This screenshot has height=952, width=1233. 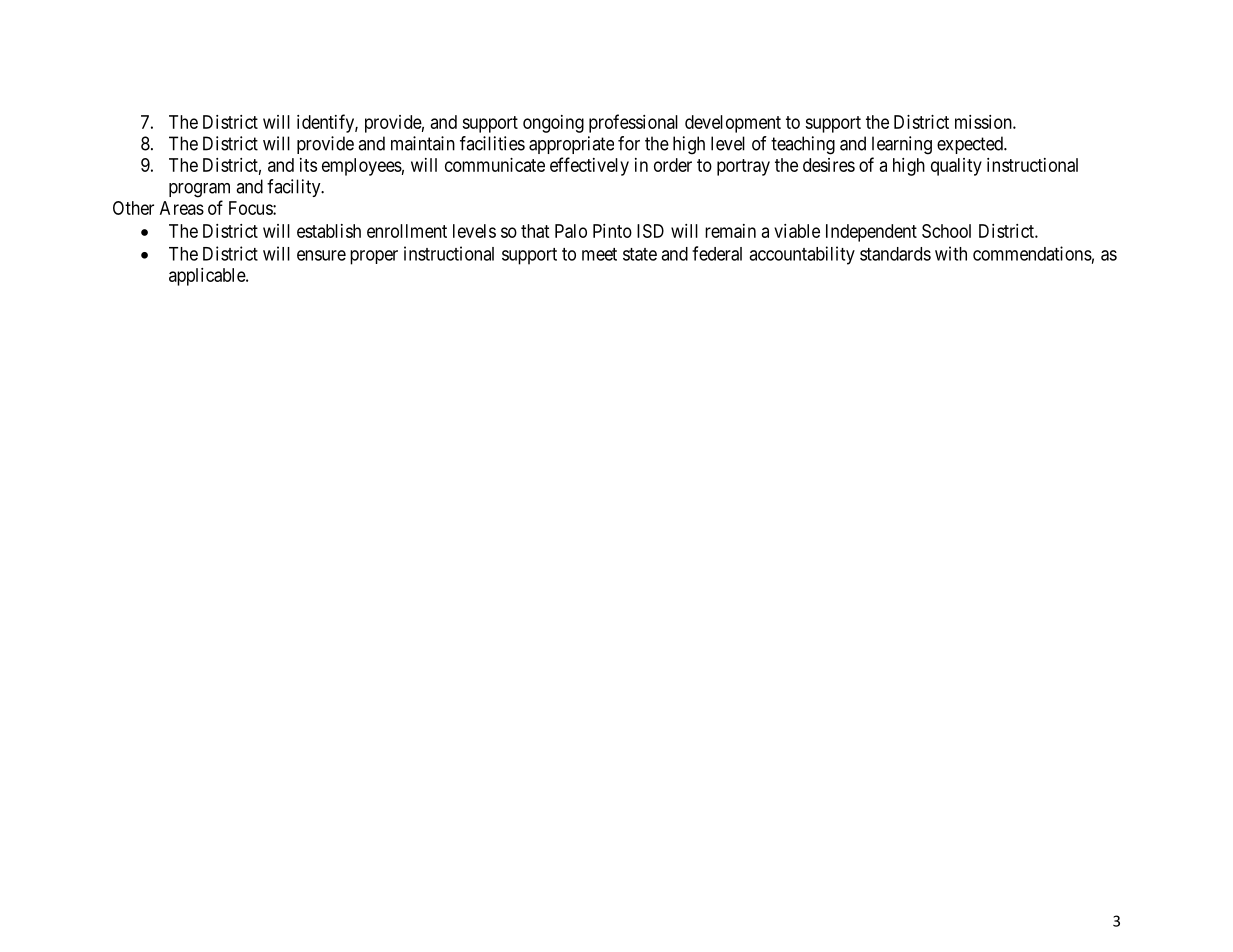 I want to click on establish, so click(x=329, y=231).
